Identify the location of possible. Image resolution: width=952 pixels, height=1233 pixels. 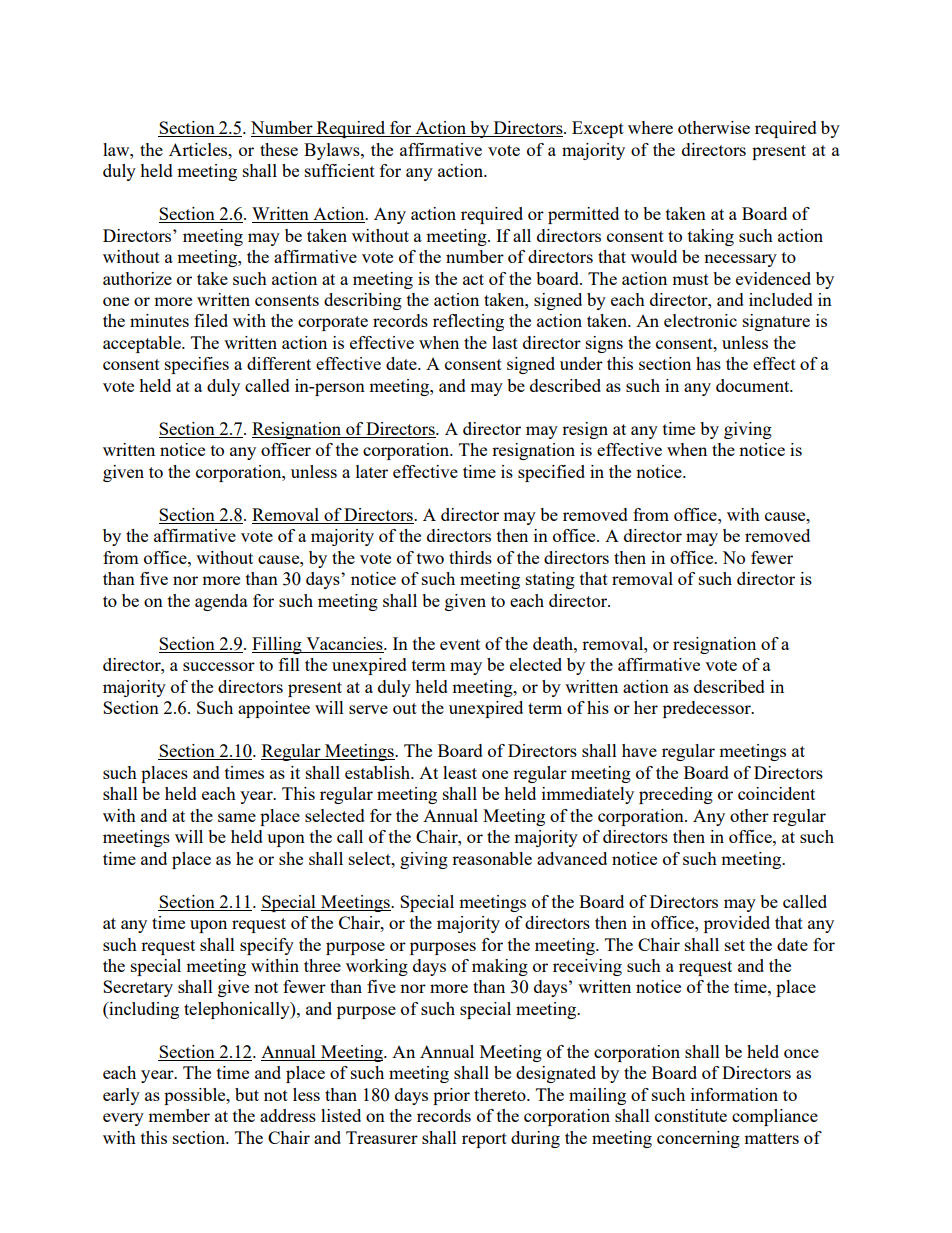
(196, 1096).
